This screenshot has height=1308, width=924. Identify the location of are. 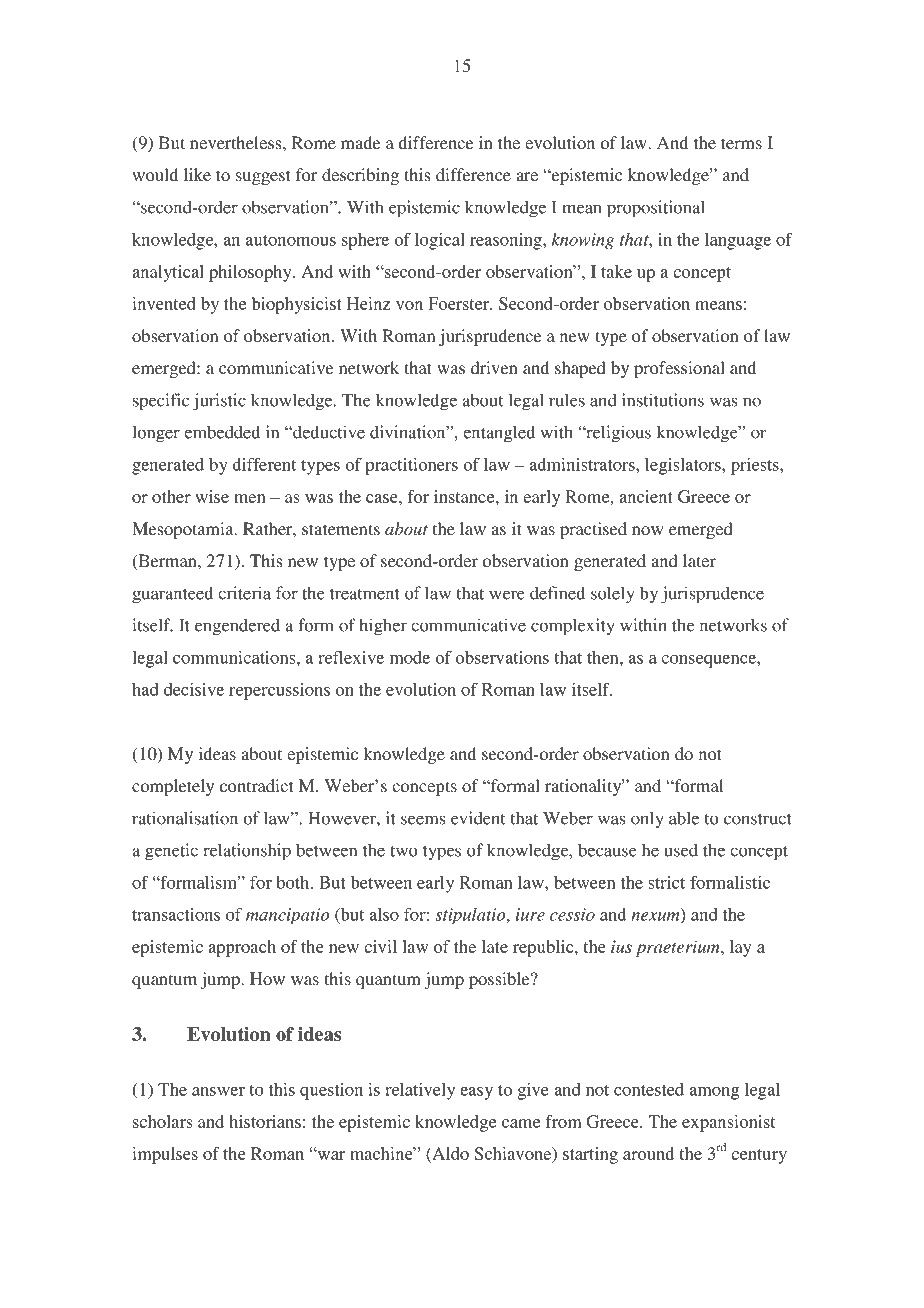
(527, 176).
